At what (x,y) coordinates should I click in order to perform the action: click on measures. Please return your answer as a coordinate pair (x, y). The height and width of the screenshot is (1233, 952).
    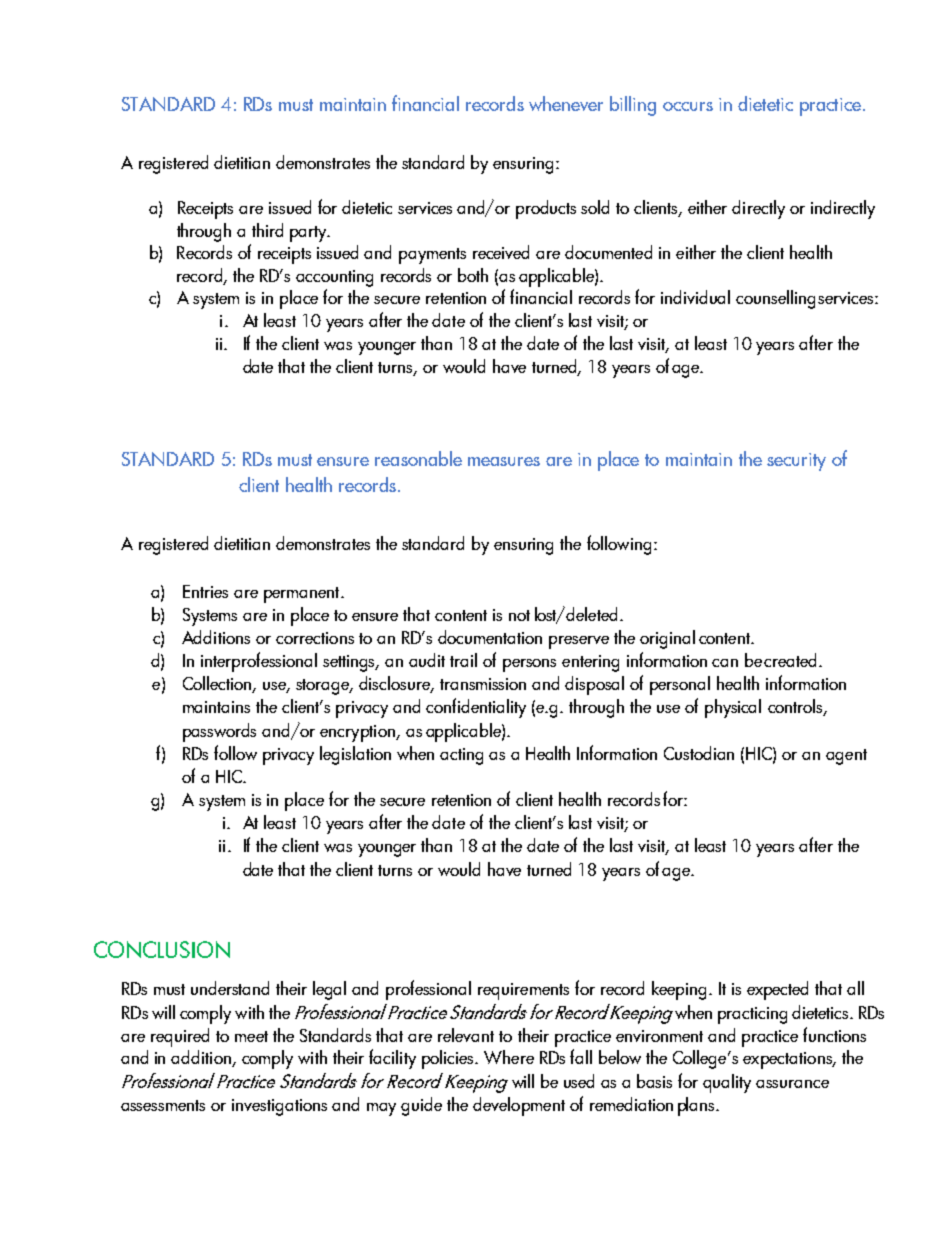
    Looking at the image, I should click on (504, 461).
